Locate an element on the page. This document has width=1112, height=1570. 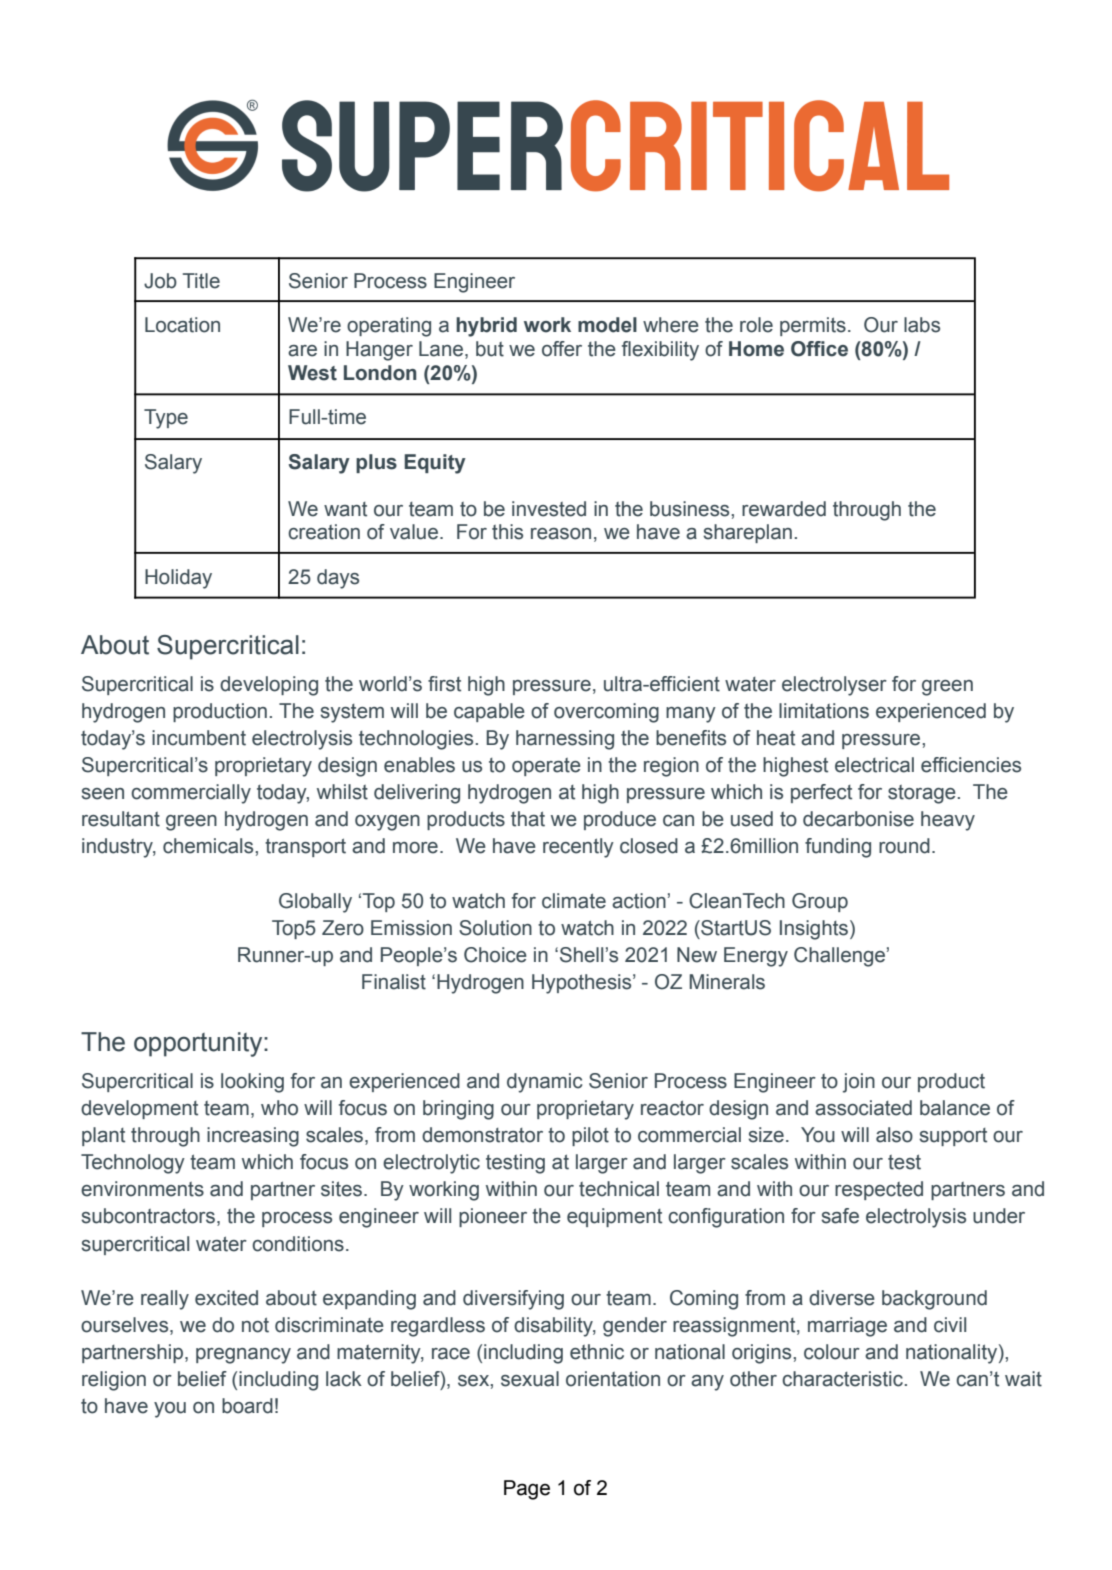
board is located at coordinates (247, 1406).
